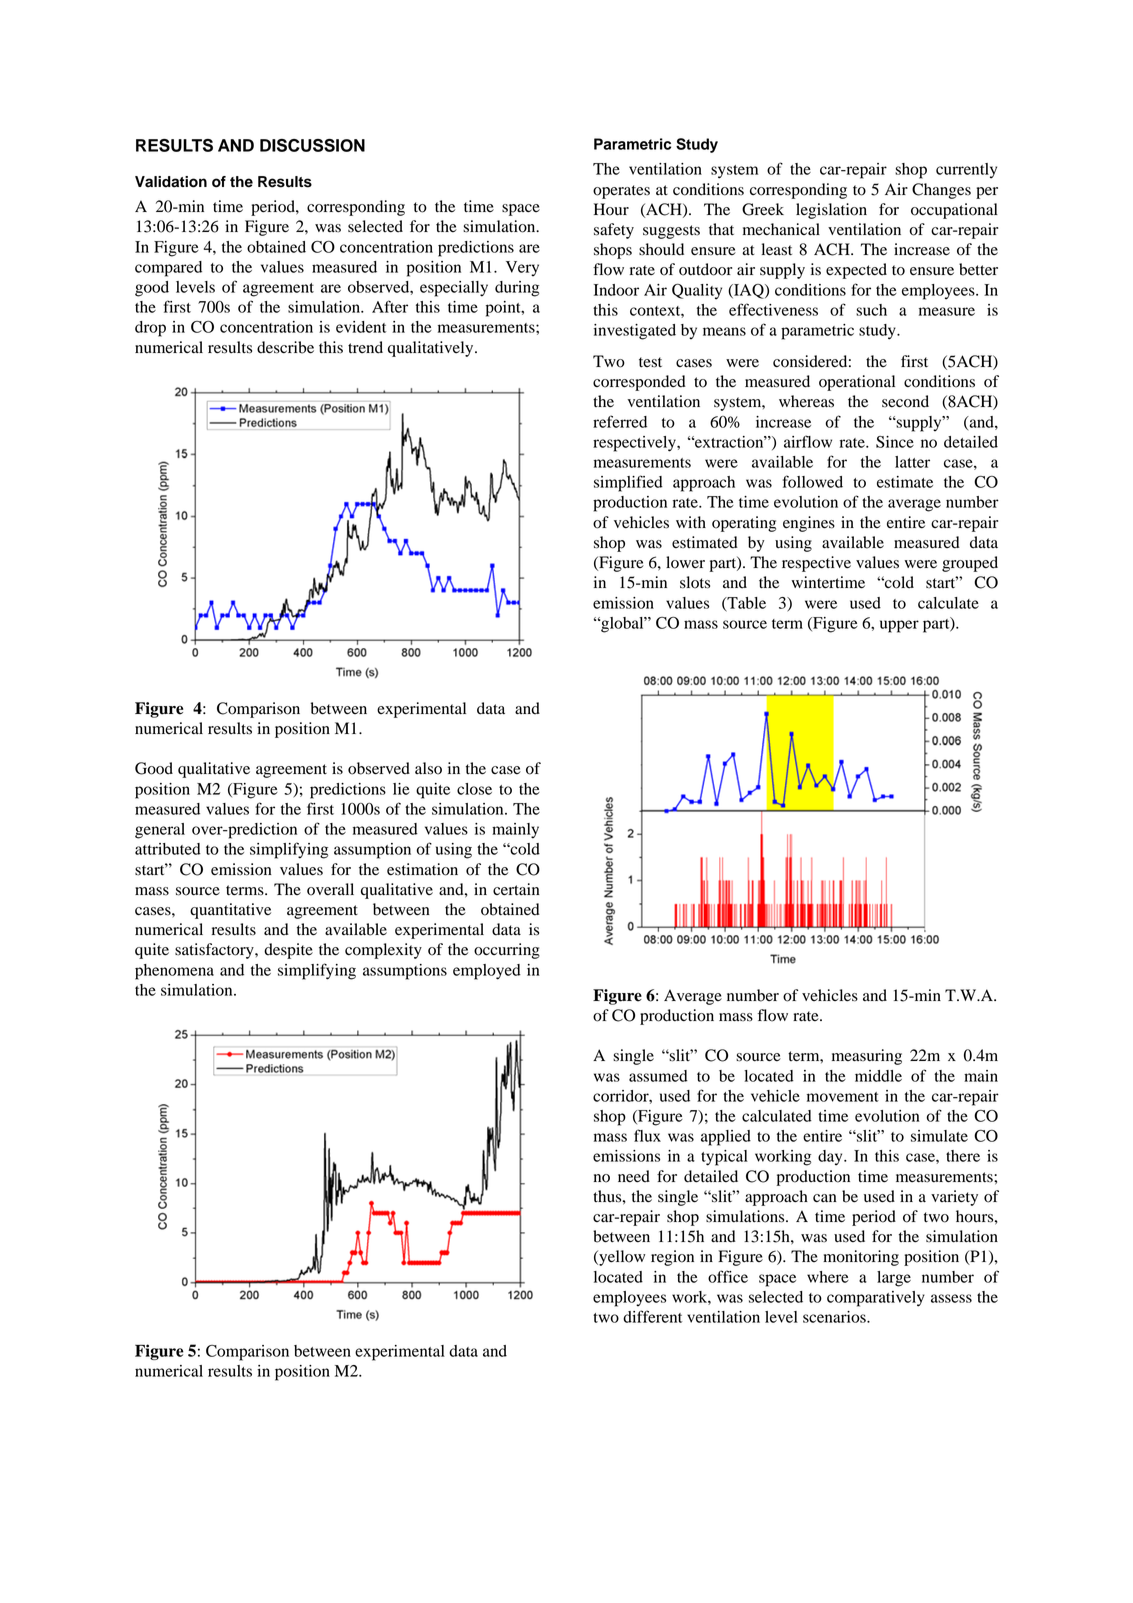 This document has width=1133, height=1603. Describe the element at coordinates (899, 626) in the document. I see `upper` at that location.
